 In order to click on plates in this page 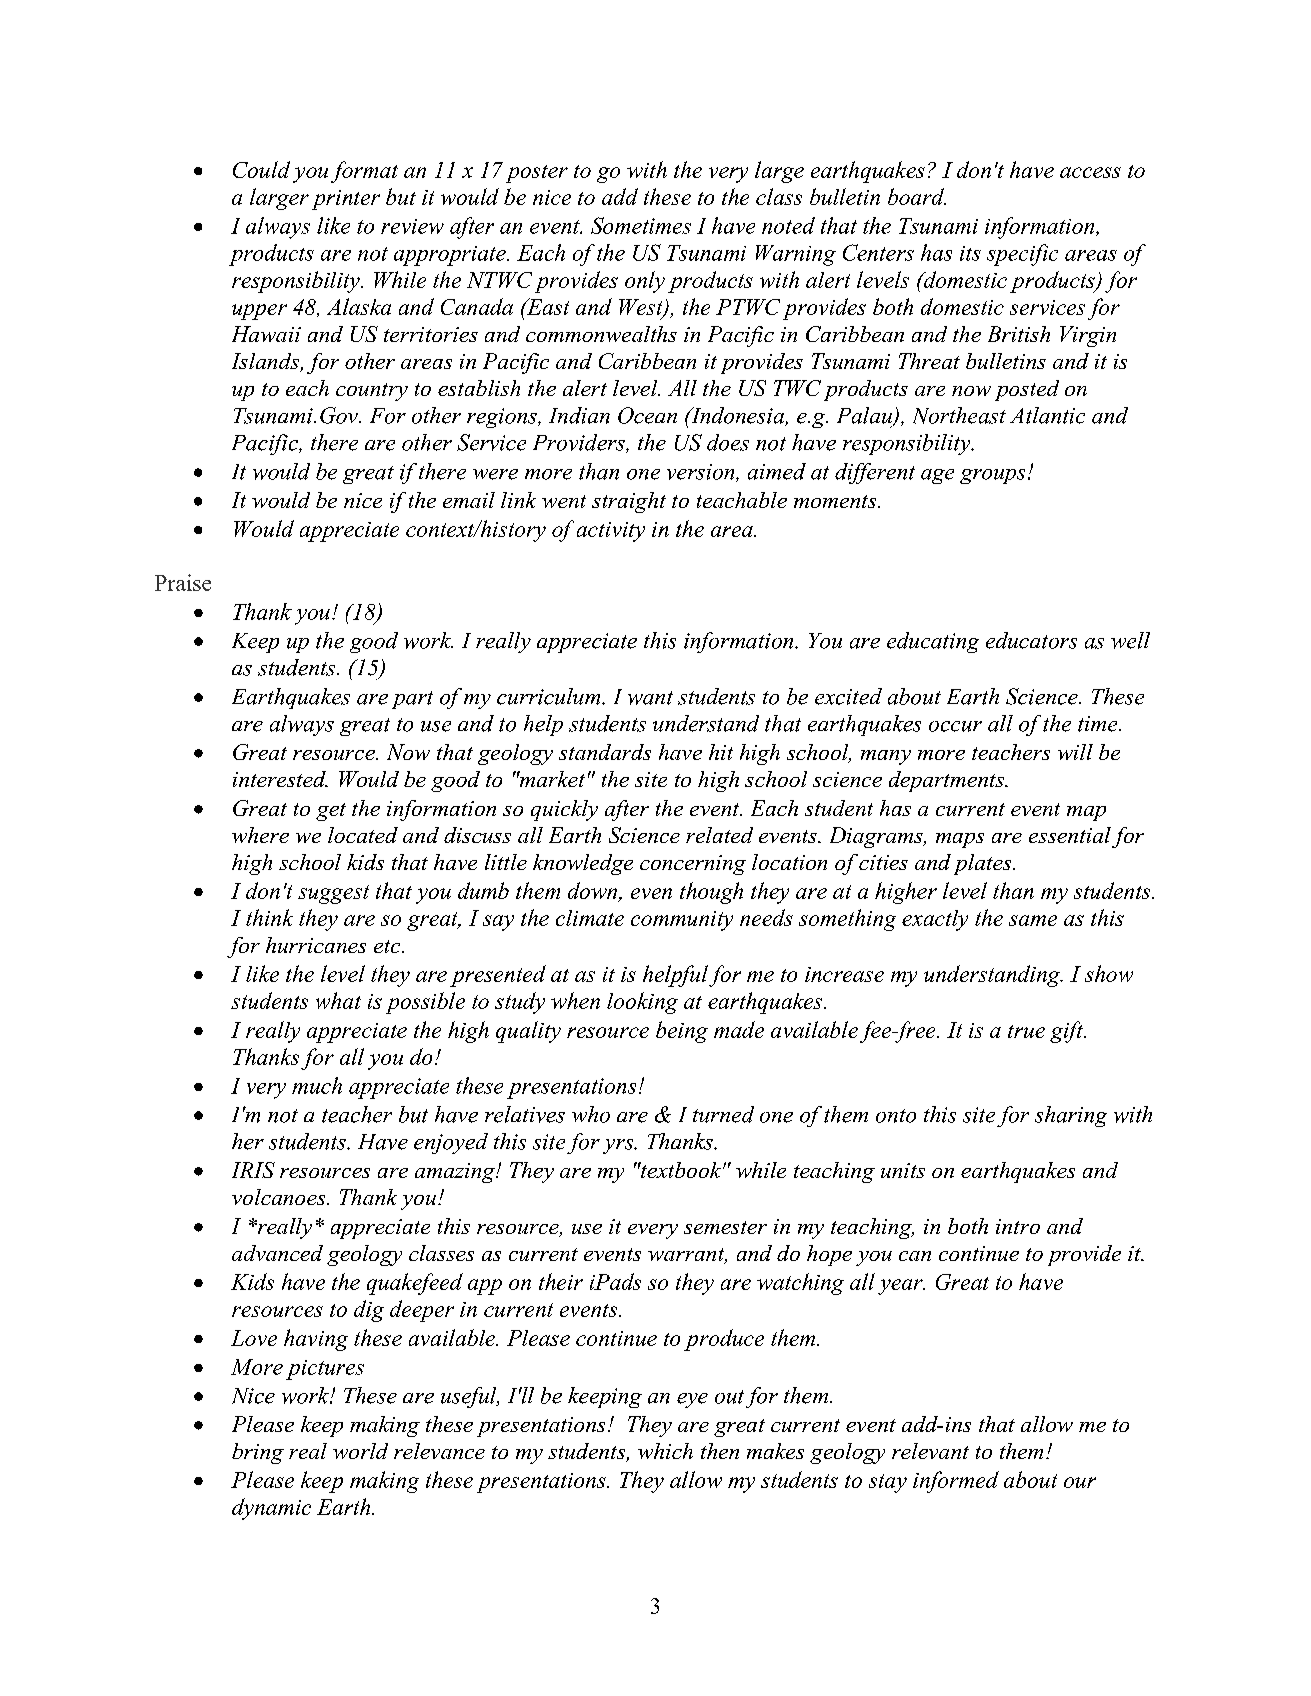, I will do `click(984, 864)`.
